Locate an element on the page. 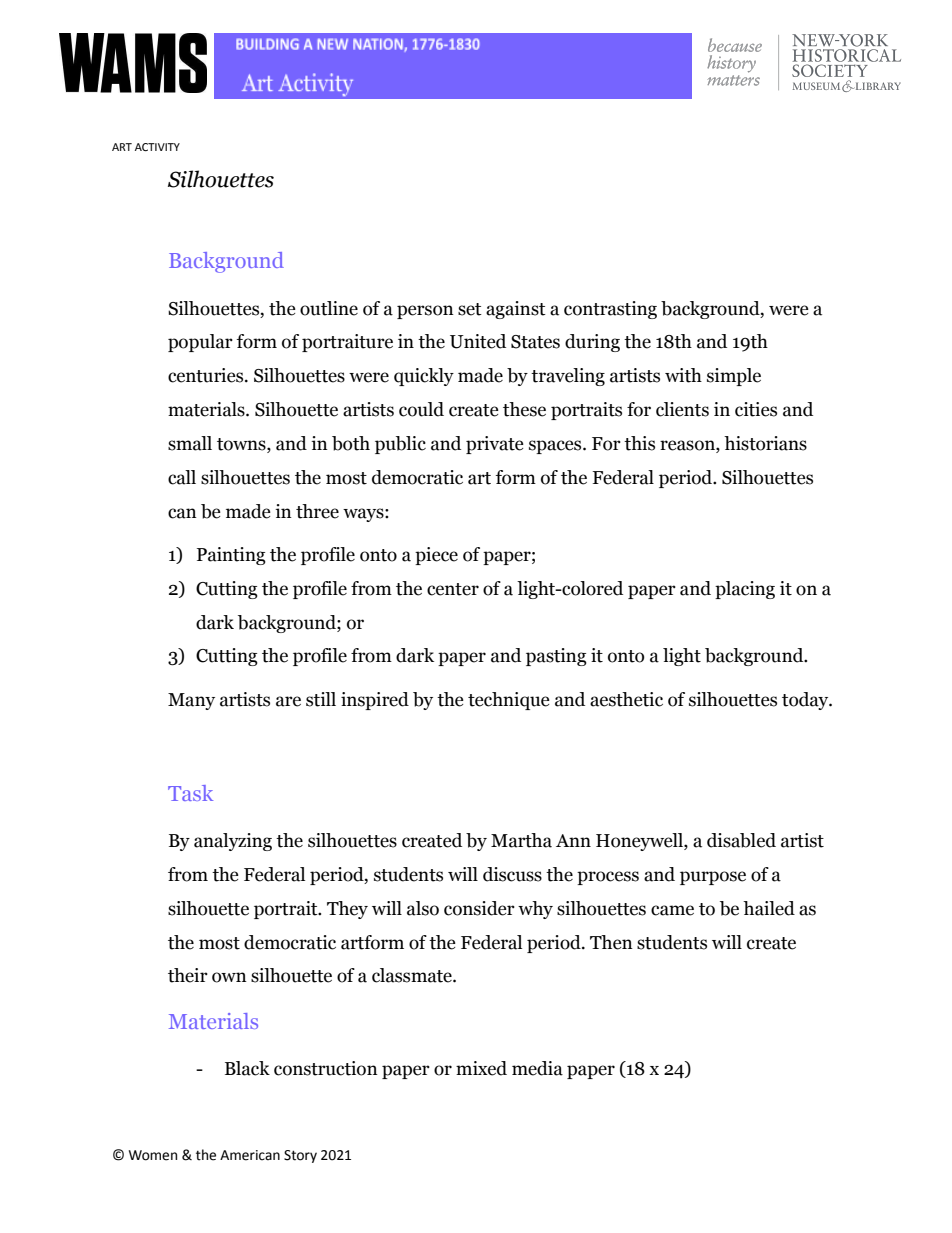 The image size is (952, 1233). American is located at coordinates (250, 1155).
